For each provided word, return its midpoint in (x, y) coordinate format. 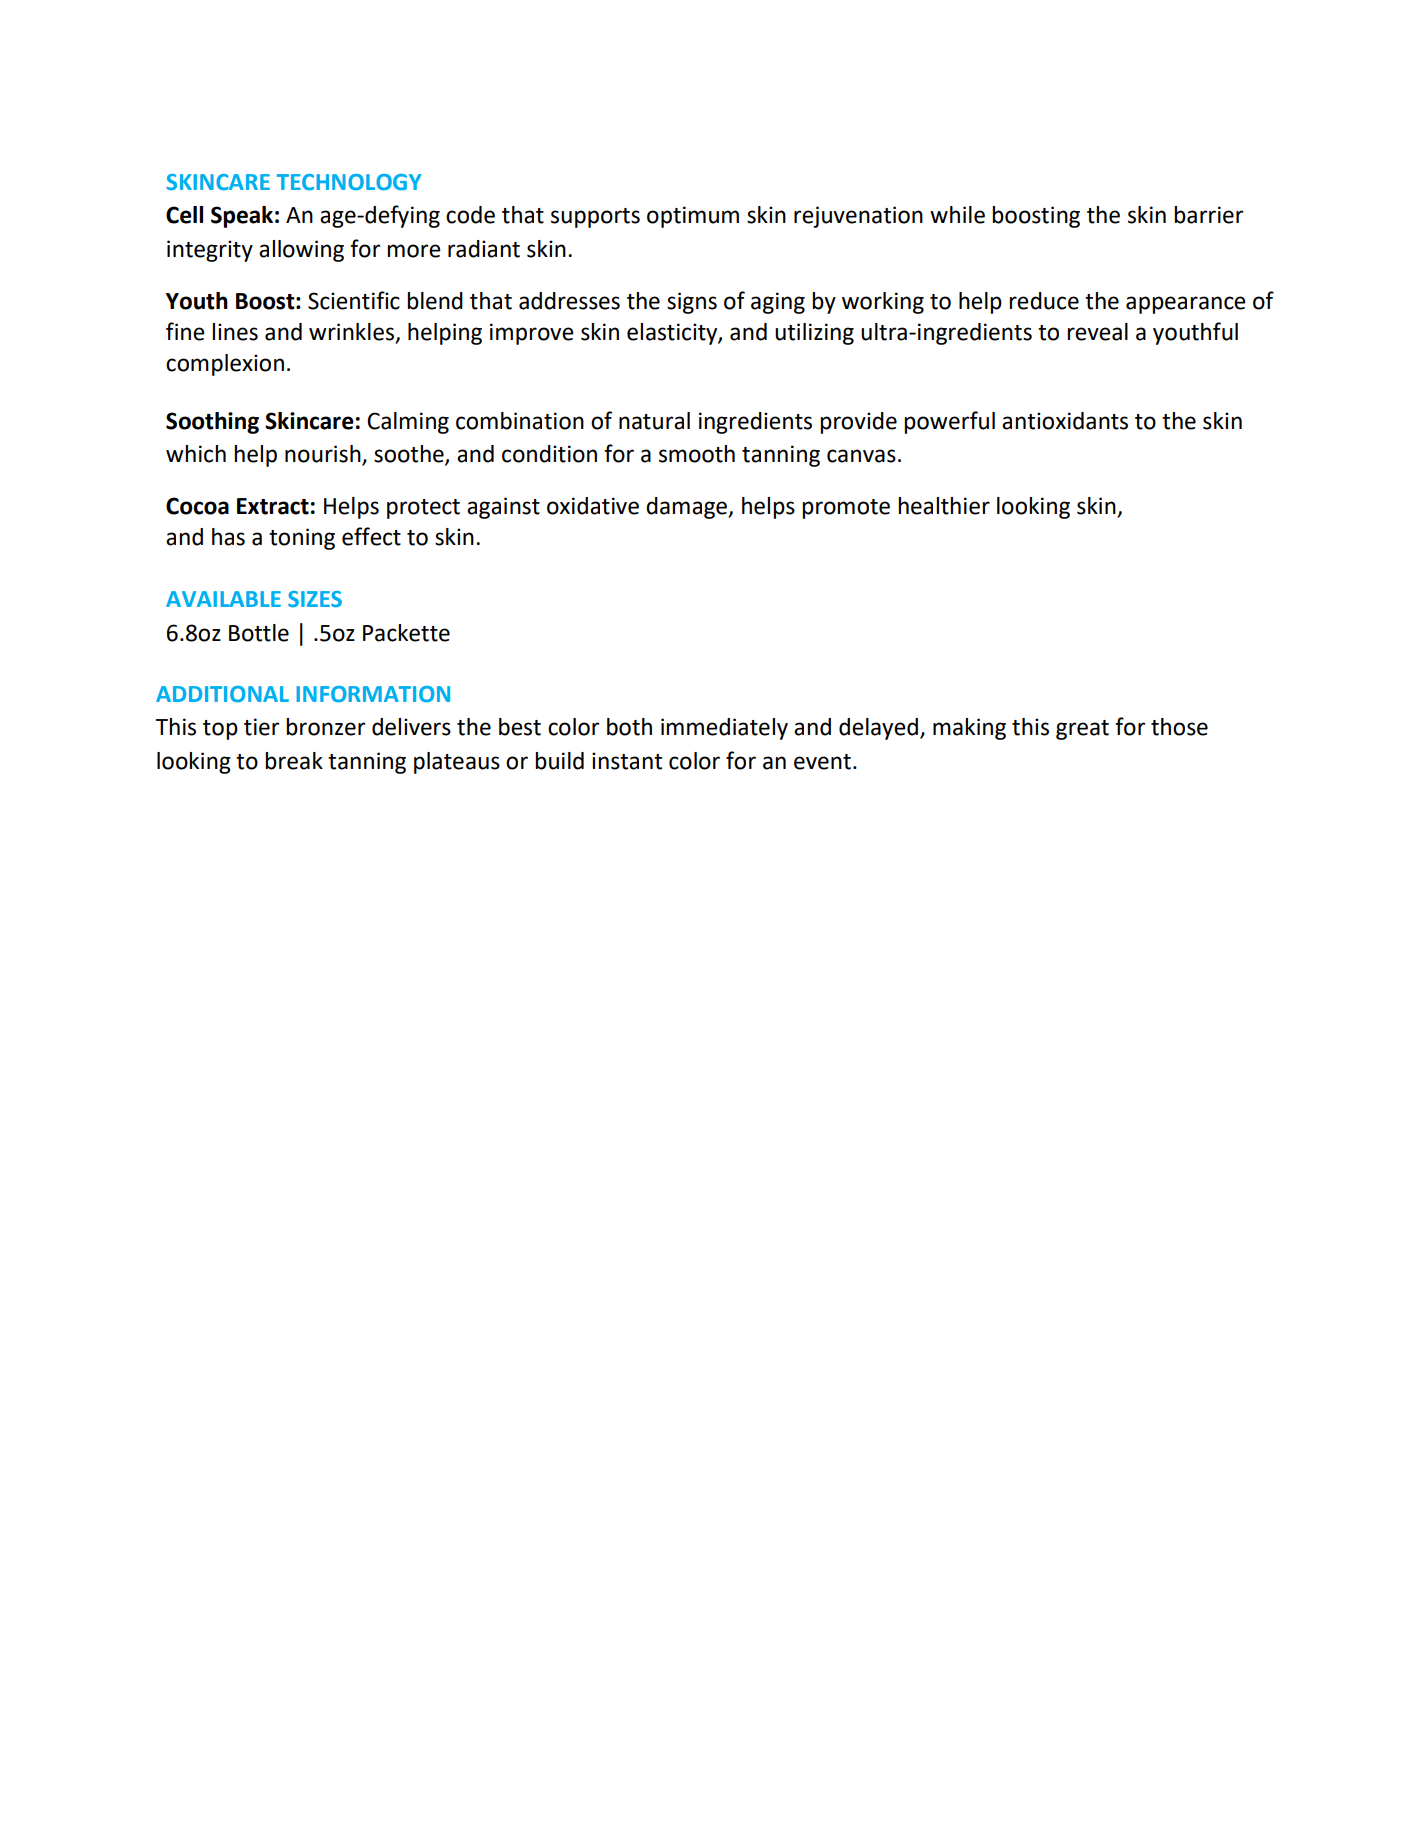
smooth (697, 454)
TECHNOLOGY (349, 182)
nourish (324, 455)
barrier (1209, 215)
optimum (693, 217)
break (294, 761)
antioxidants (1065, 421)
